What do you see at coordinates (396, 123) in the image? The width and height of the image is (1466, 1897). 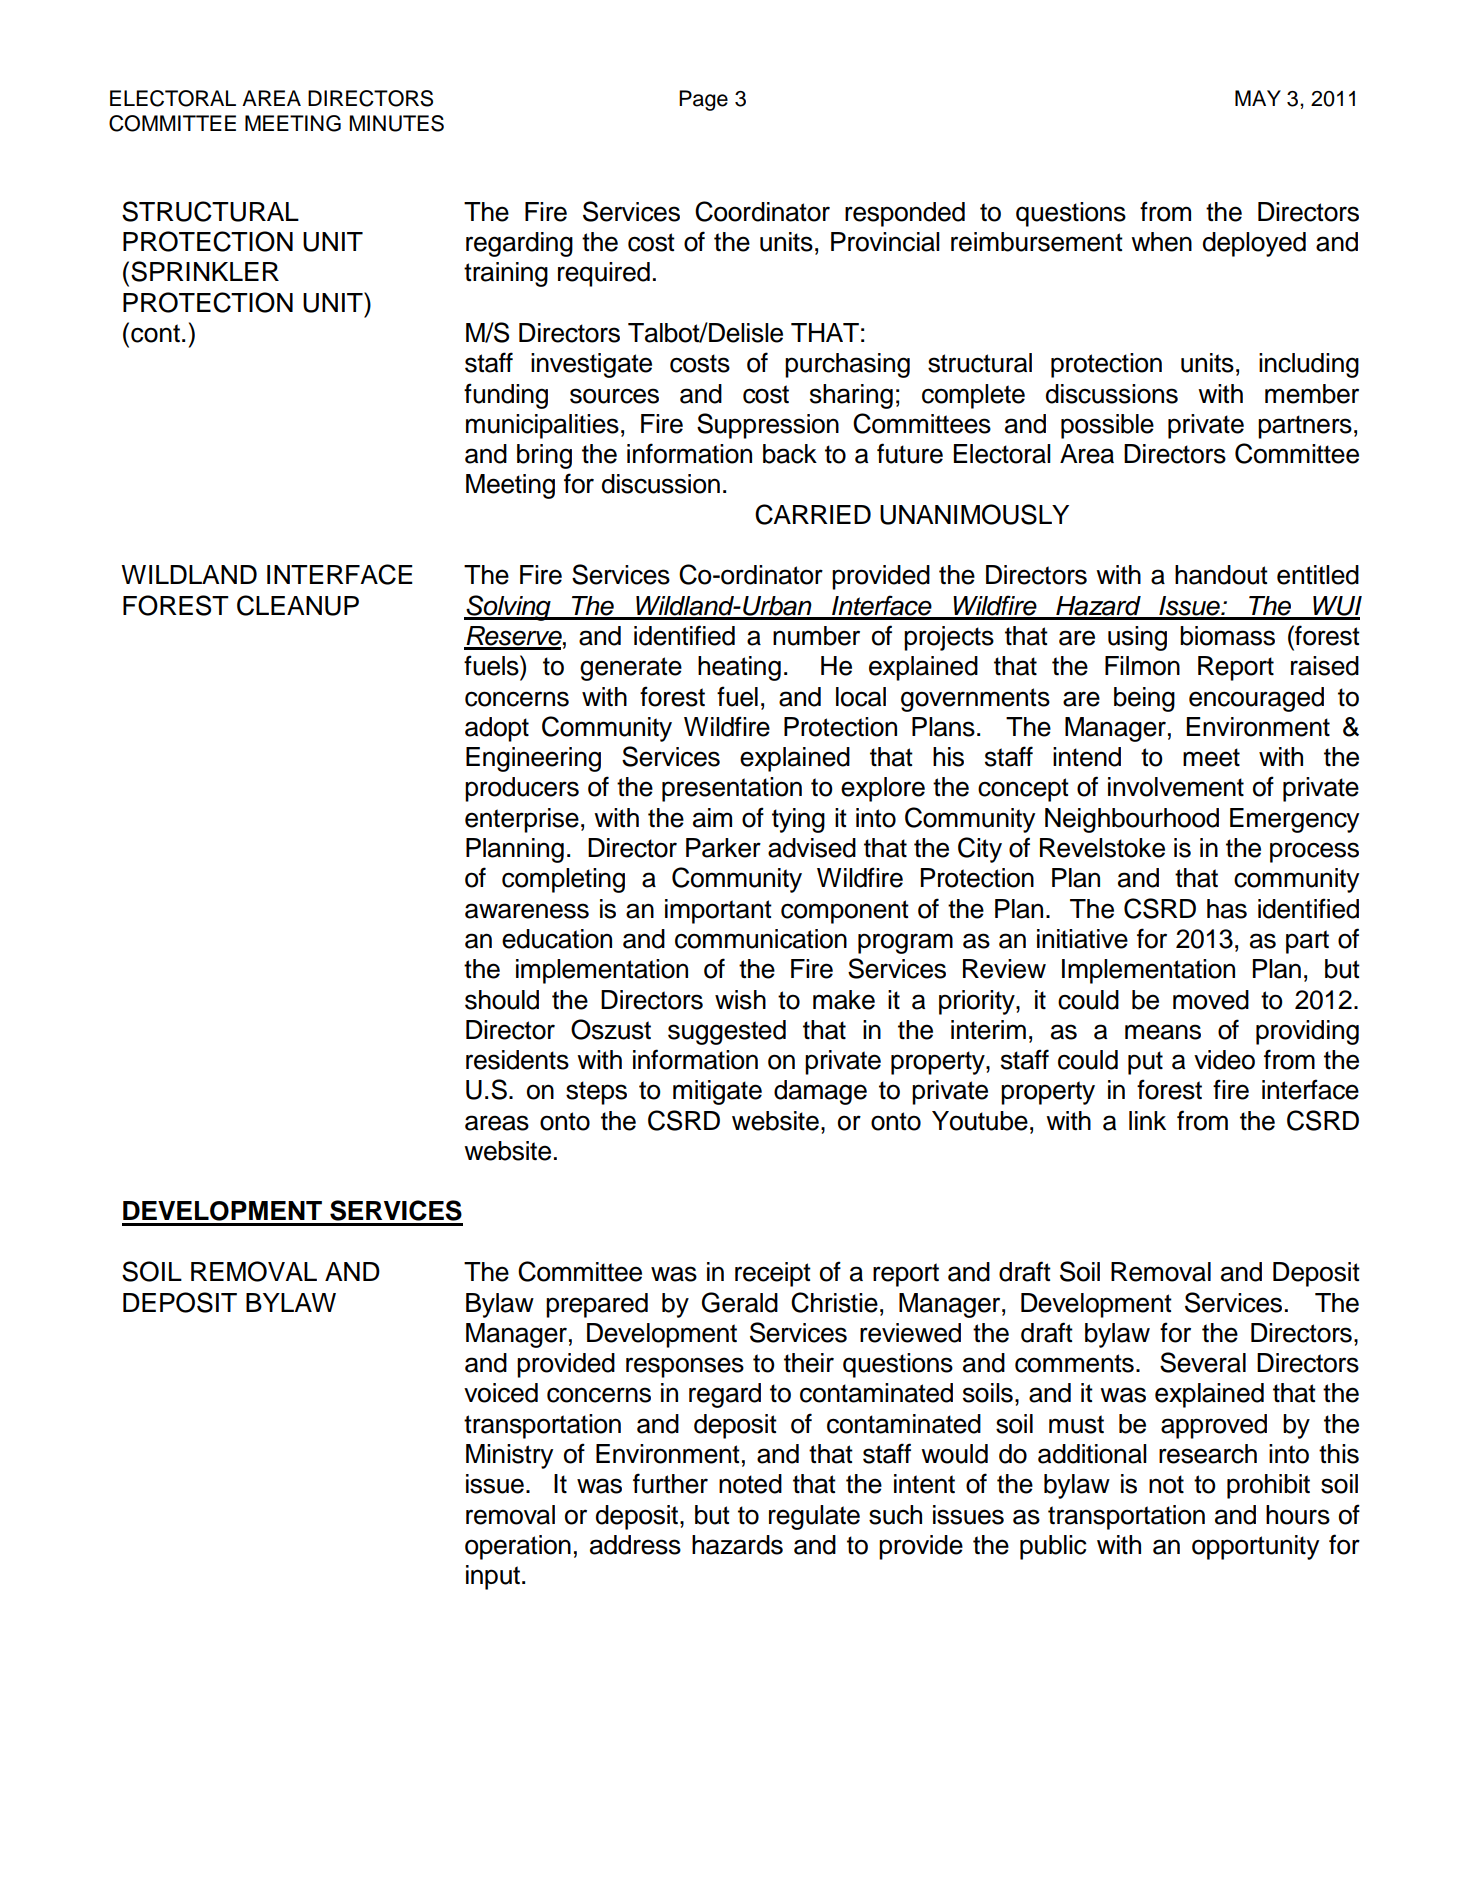 I see `MINUTES` at bounding box center [396, 123].
